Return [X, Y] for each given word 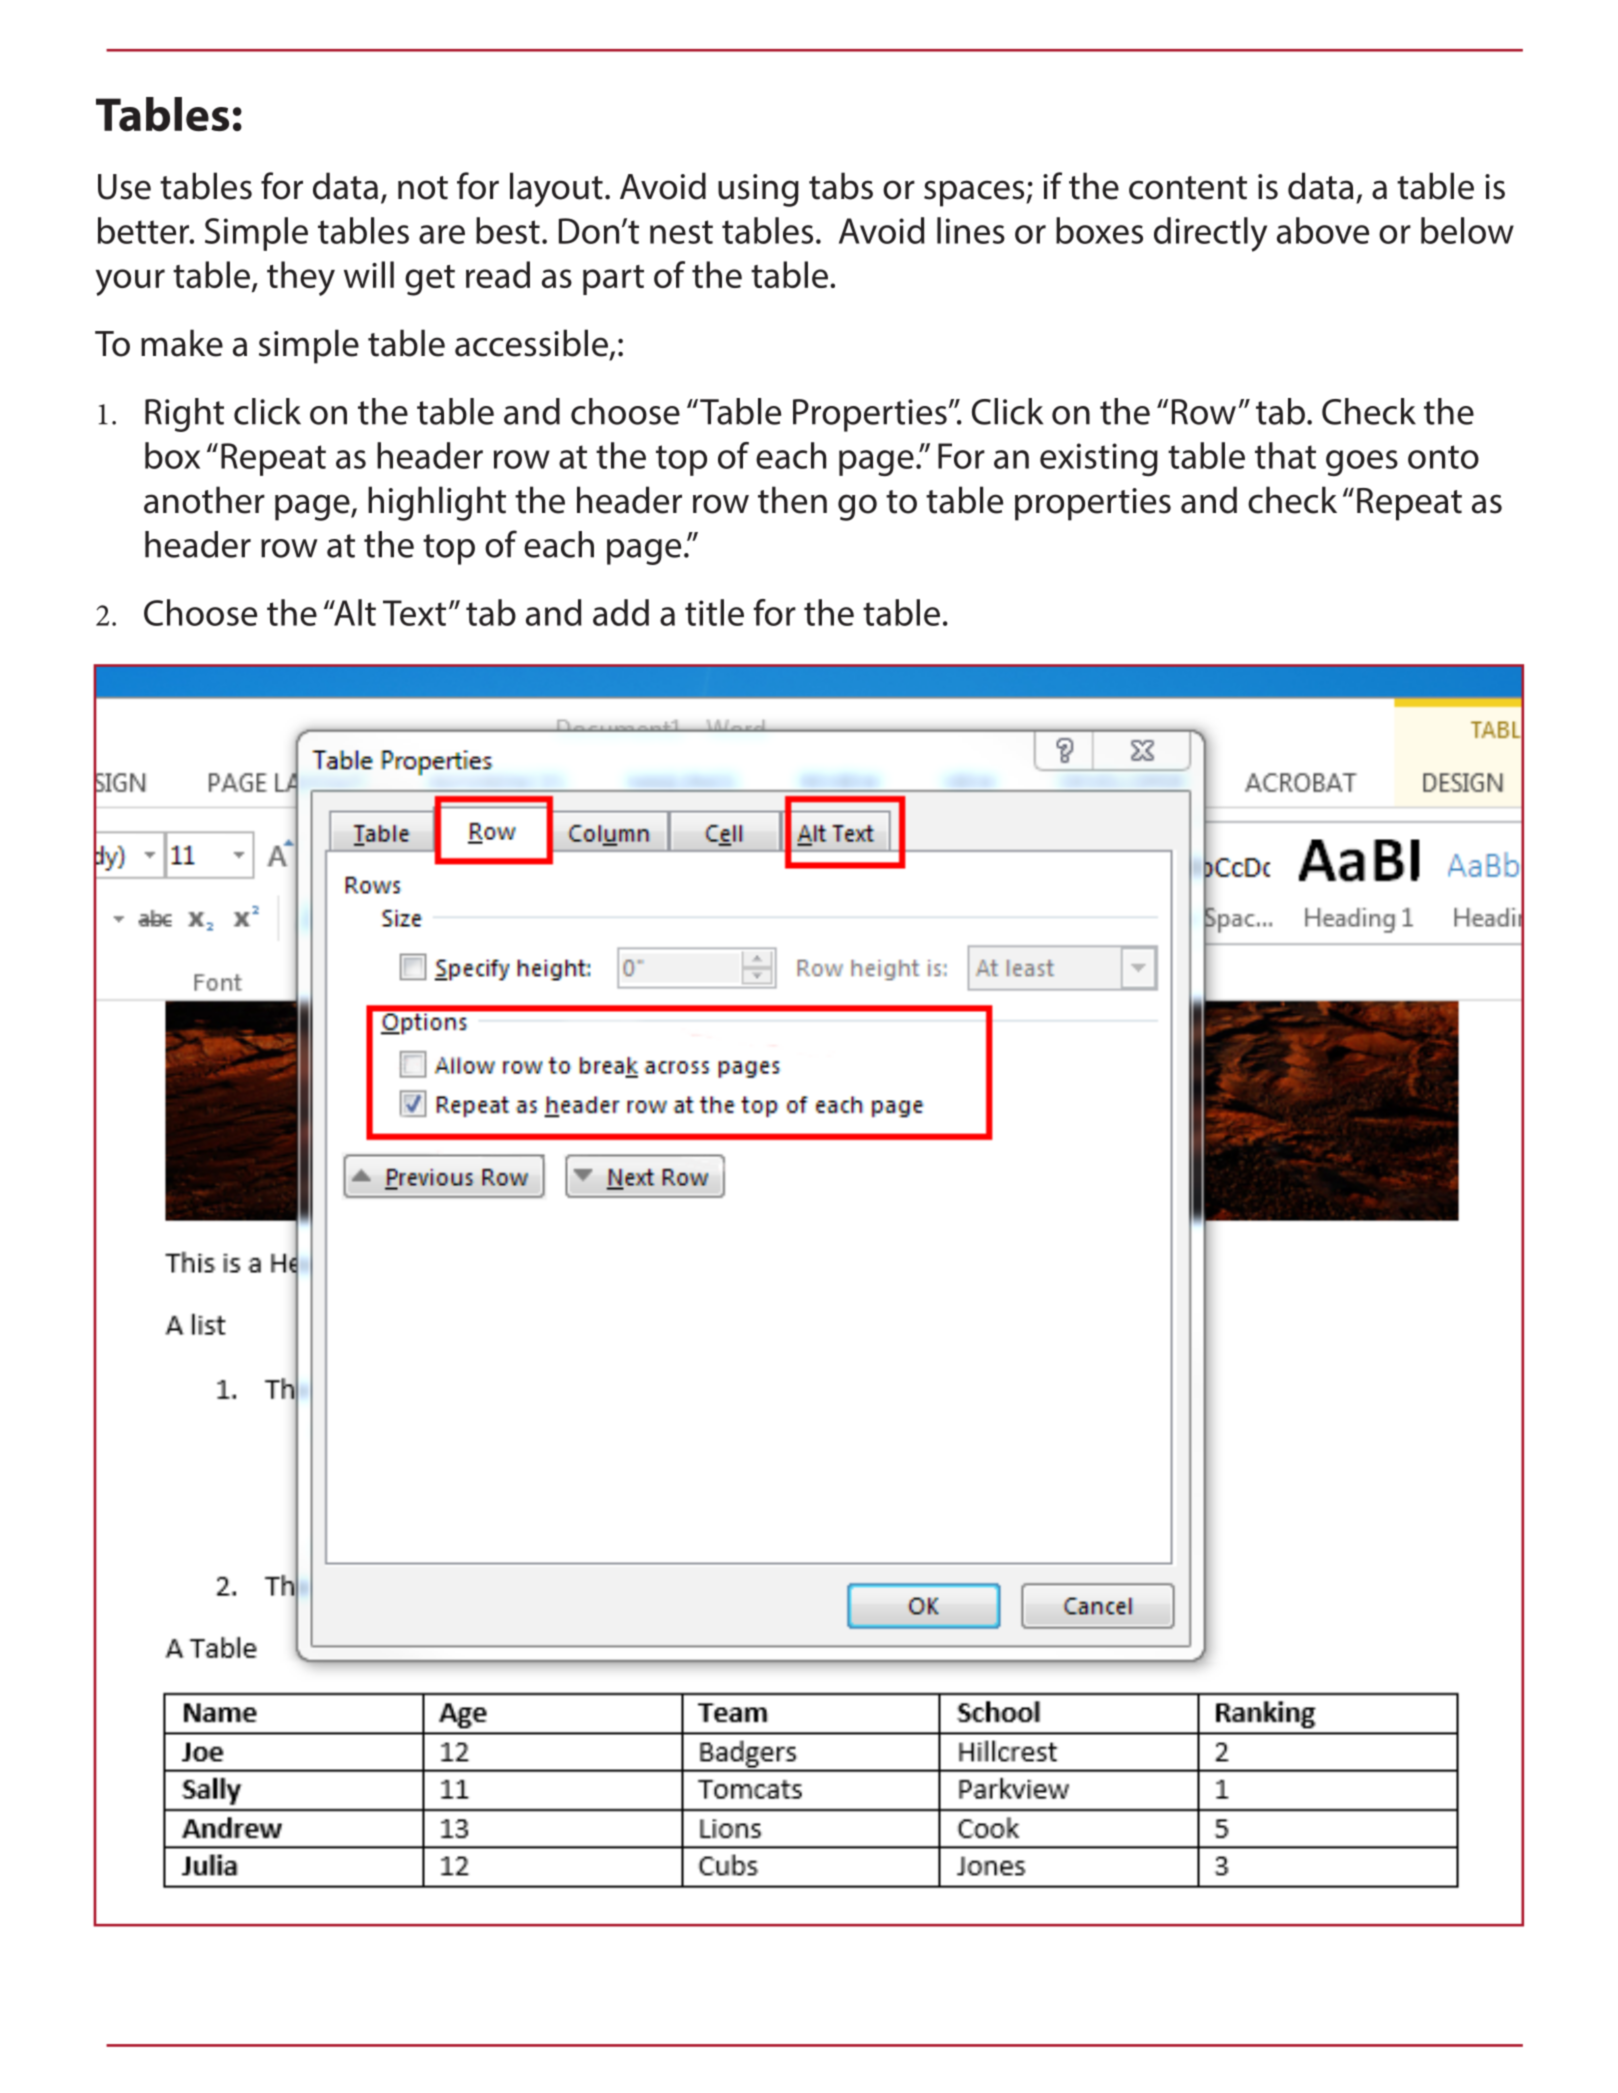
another [204, 500]
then [792, 500]
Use [124, 187]
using [758, 190]
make [182, 343]
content [1188, 188]
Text [414, 613]
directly [1210, 234]
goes [1362, 463]
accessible [531, 343]
